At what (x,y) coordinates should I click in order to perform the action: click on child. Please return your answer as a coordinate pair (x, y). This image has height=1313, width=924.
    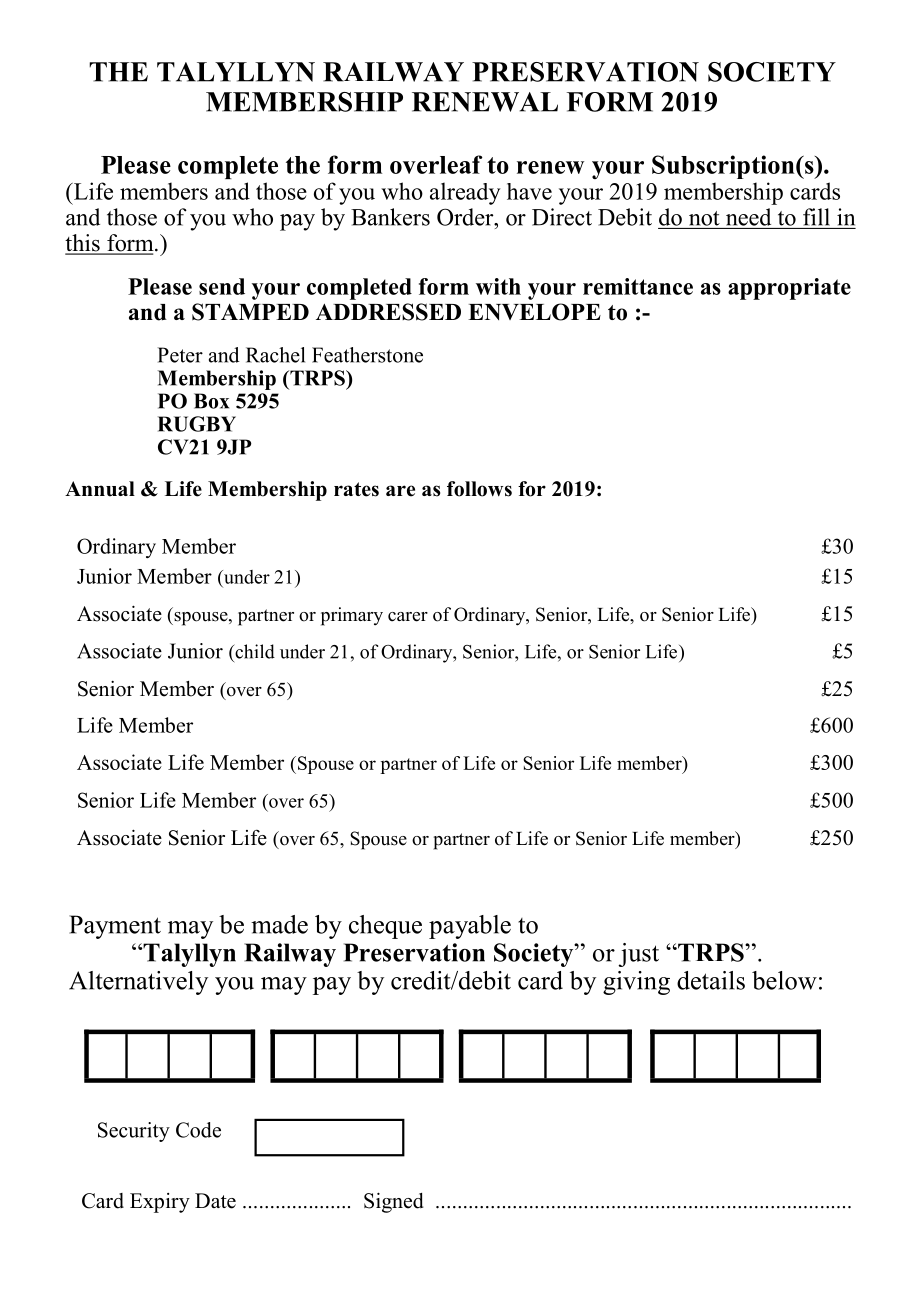
    Looking at the image, I should click on (254, 651).
